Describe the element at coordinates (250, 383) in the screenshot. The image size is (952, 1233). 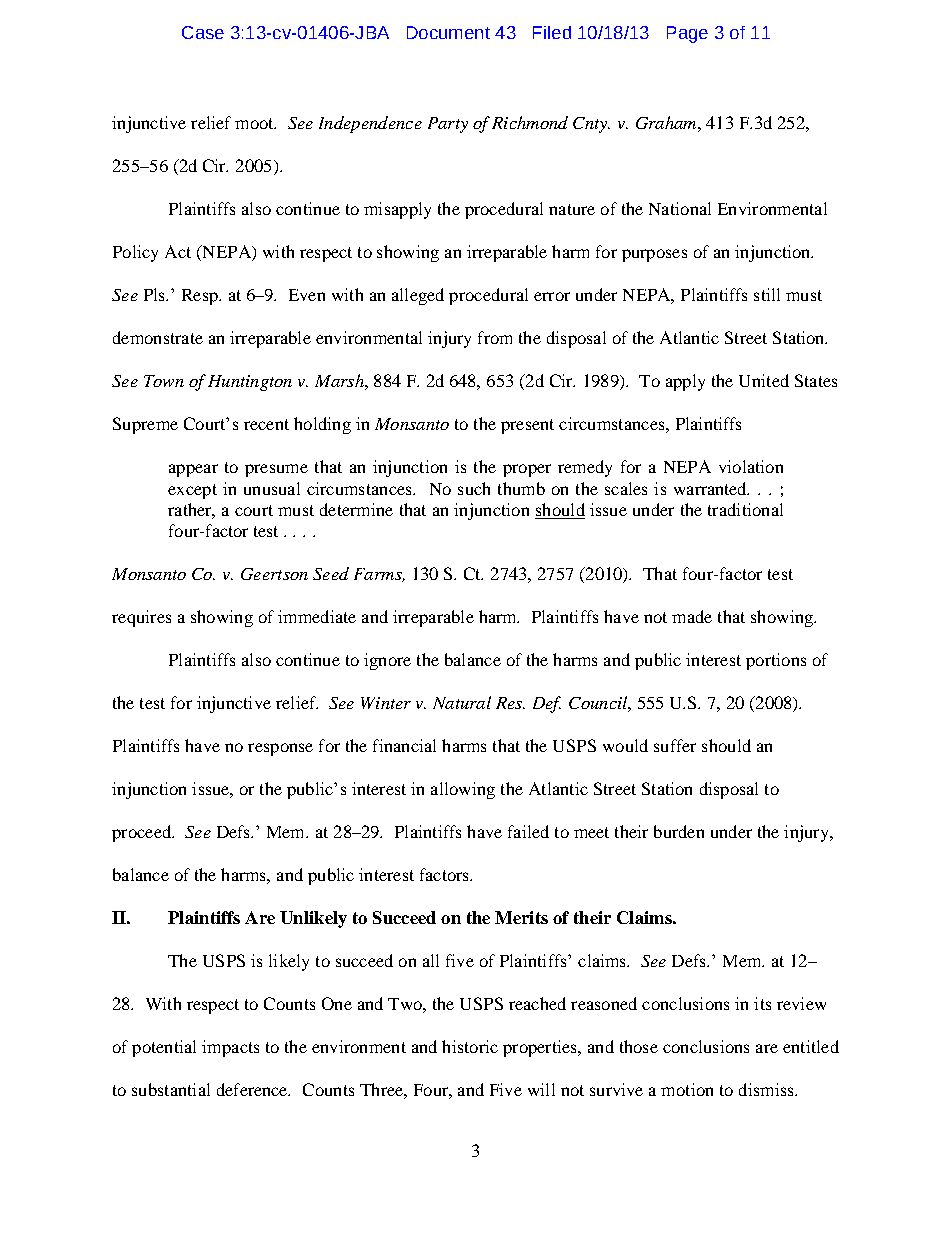
I see `Huntington` at that location.
